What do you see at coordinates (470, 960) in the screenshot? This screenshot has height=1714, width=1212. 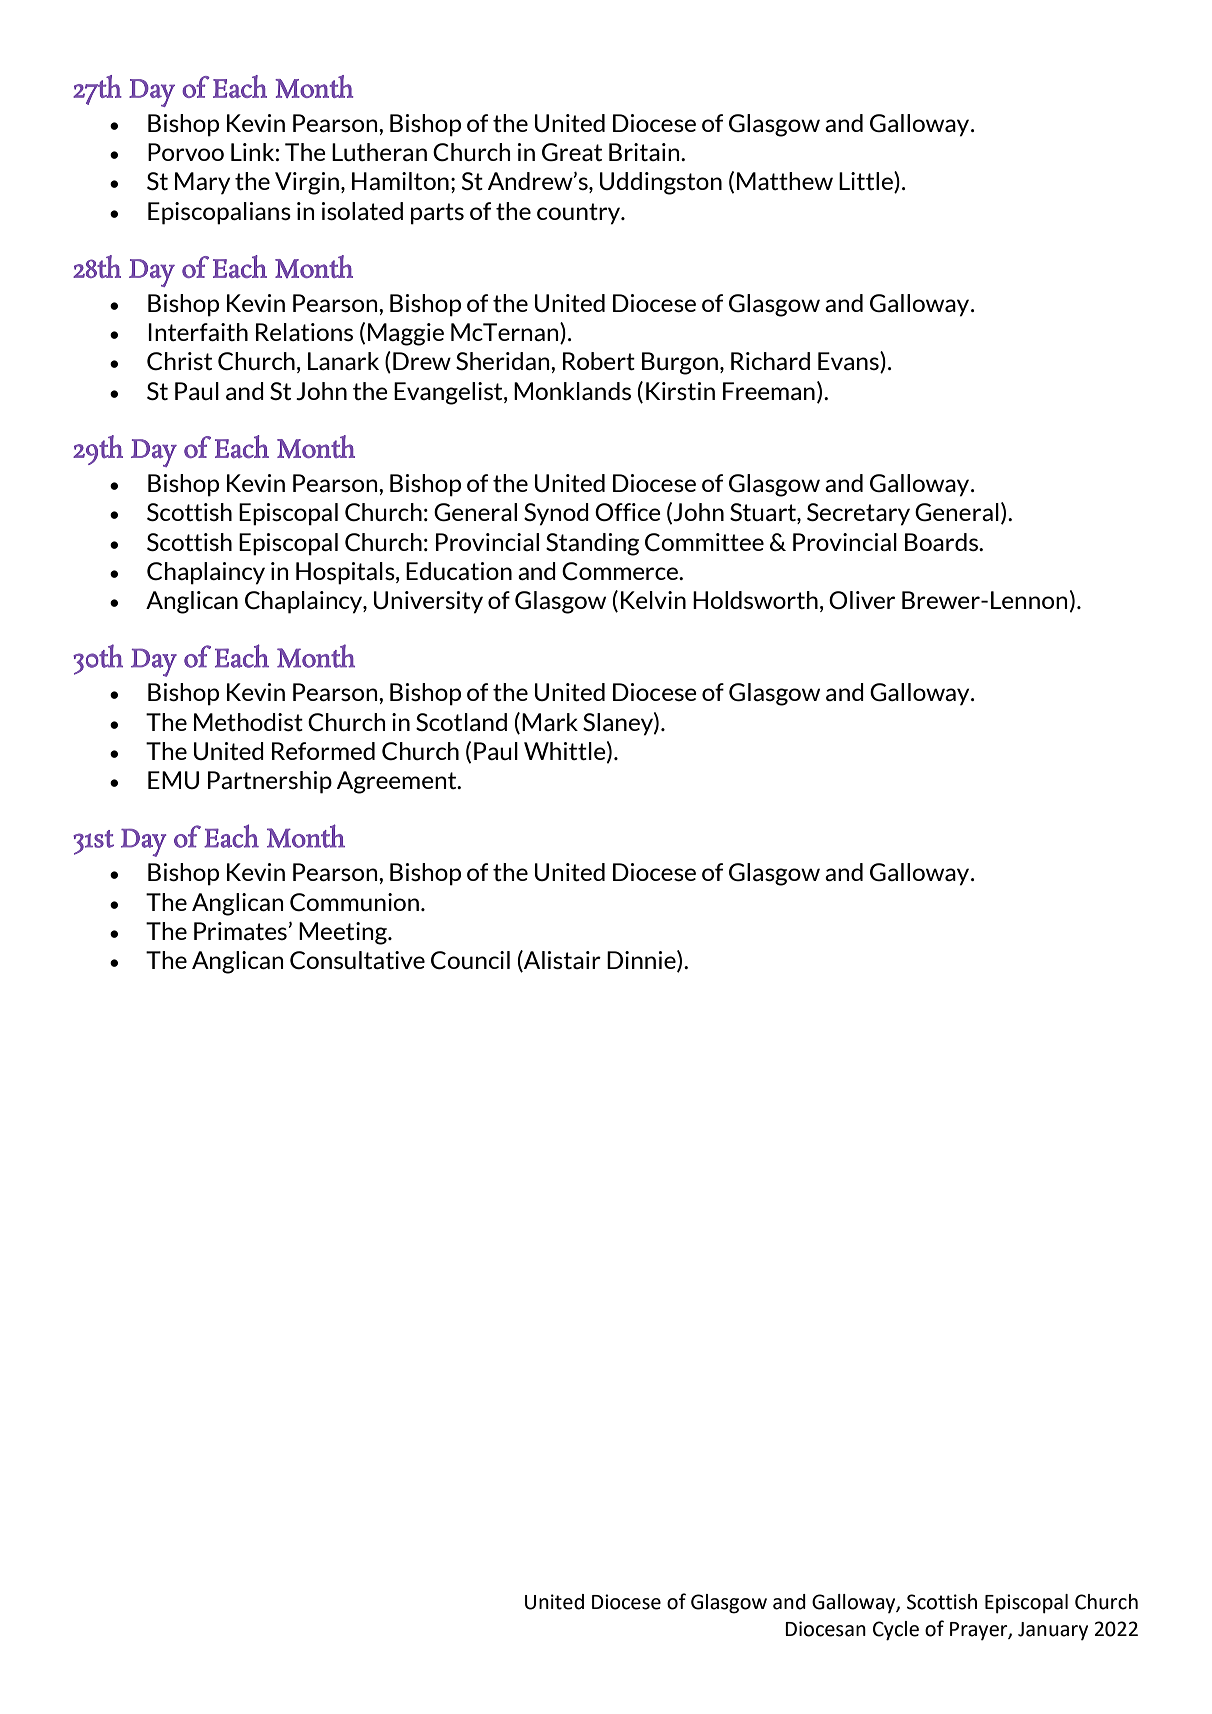 I see `Council` at bounding box center [470, 960].
